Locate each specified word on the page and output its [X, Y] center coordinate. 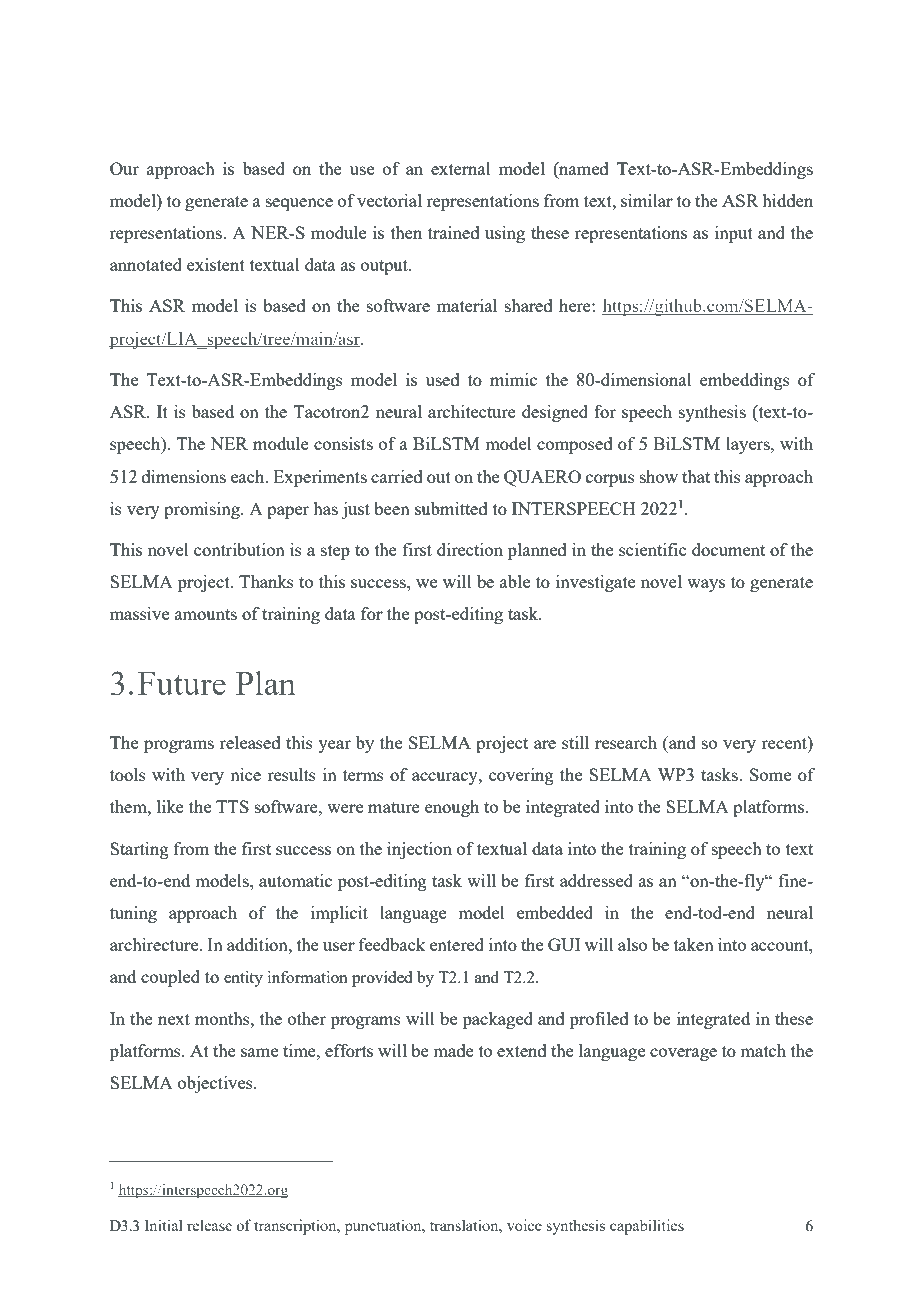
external [461, 168]
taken [694, 944]
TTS [232, 806]
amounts [206, 614]
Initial [163, 1225]
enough [452, 808]
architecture [472, 411]
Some [770, 774]
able [515, 581]
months [223, 1018]
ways [706, 585]
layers [749, 445]
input [734, 234]
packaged [498, 1020]
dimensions [184, 476]
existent [216, 264]
